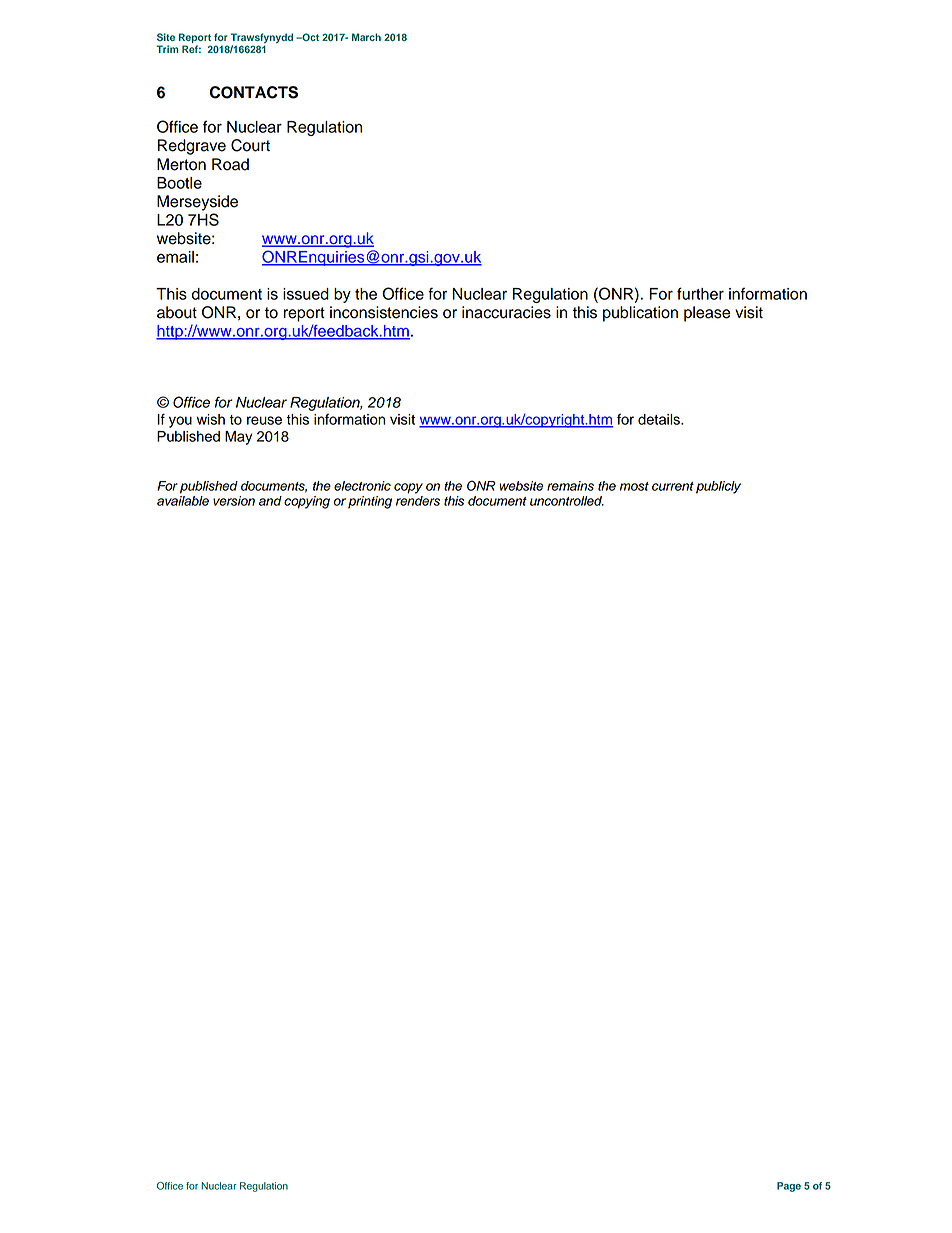  What do you see at coordinates (234, 501) in the image?
I see `version` at bounding box center [234, 501].
